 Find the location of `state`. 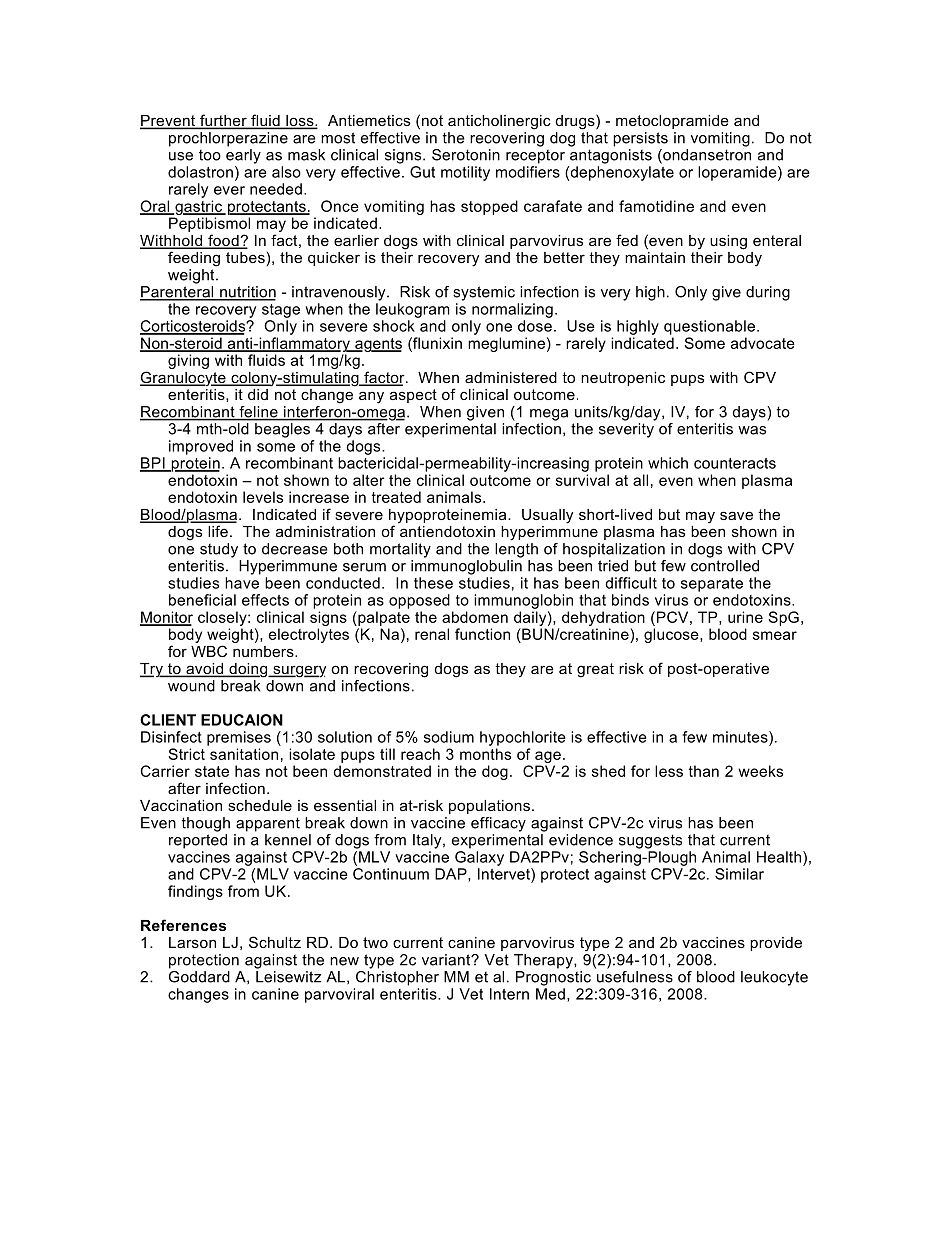

state is located at coordinates (212, 771).
